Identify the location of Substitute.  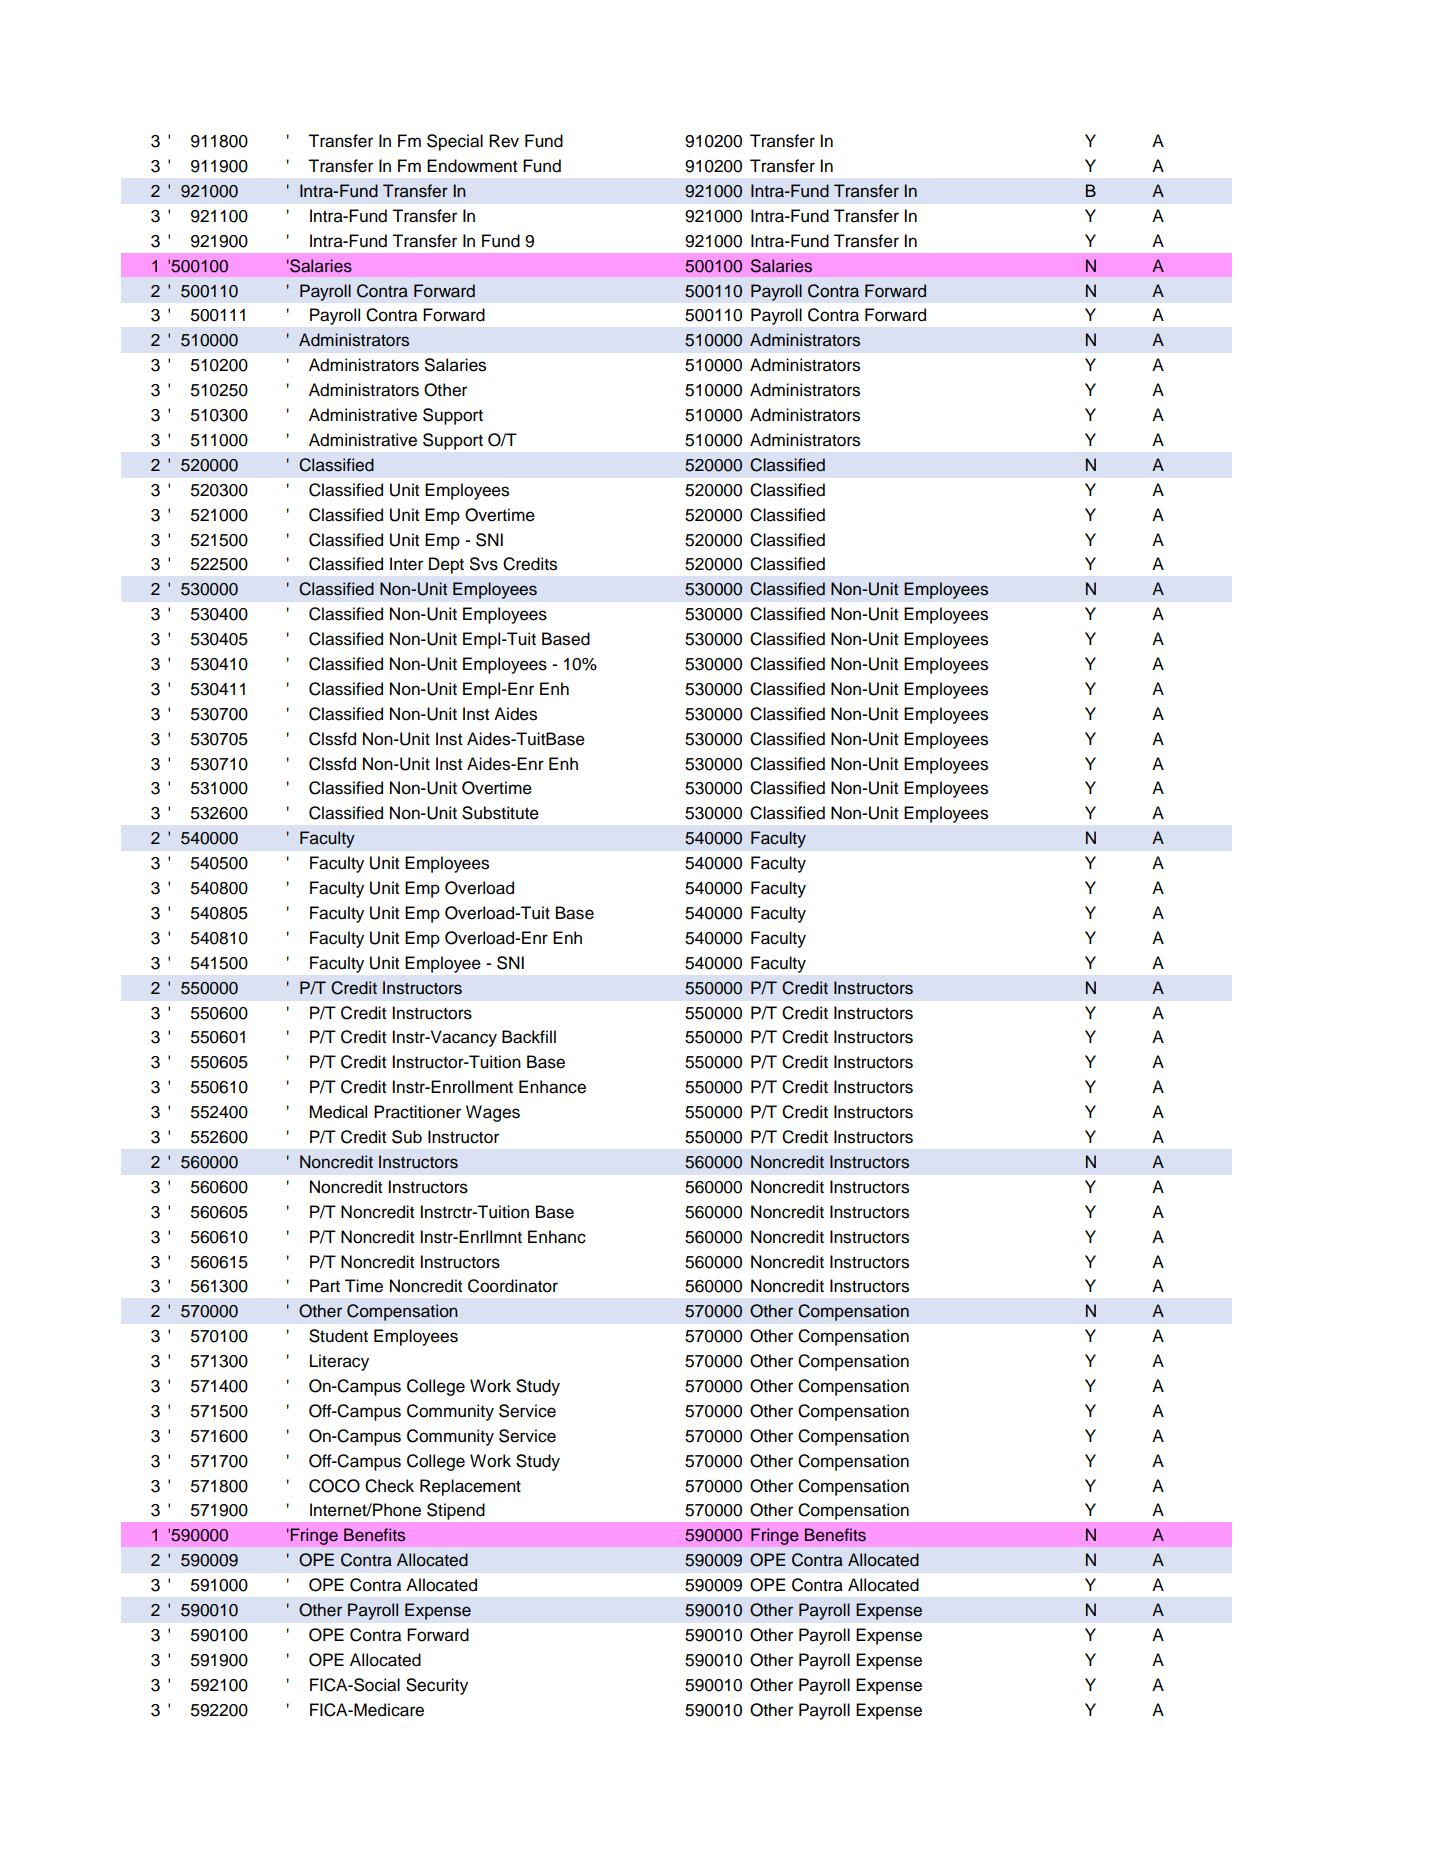
(500, 813).
